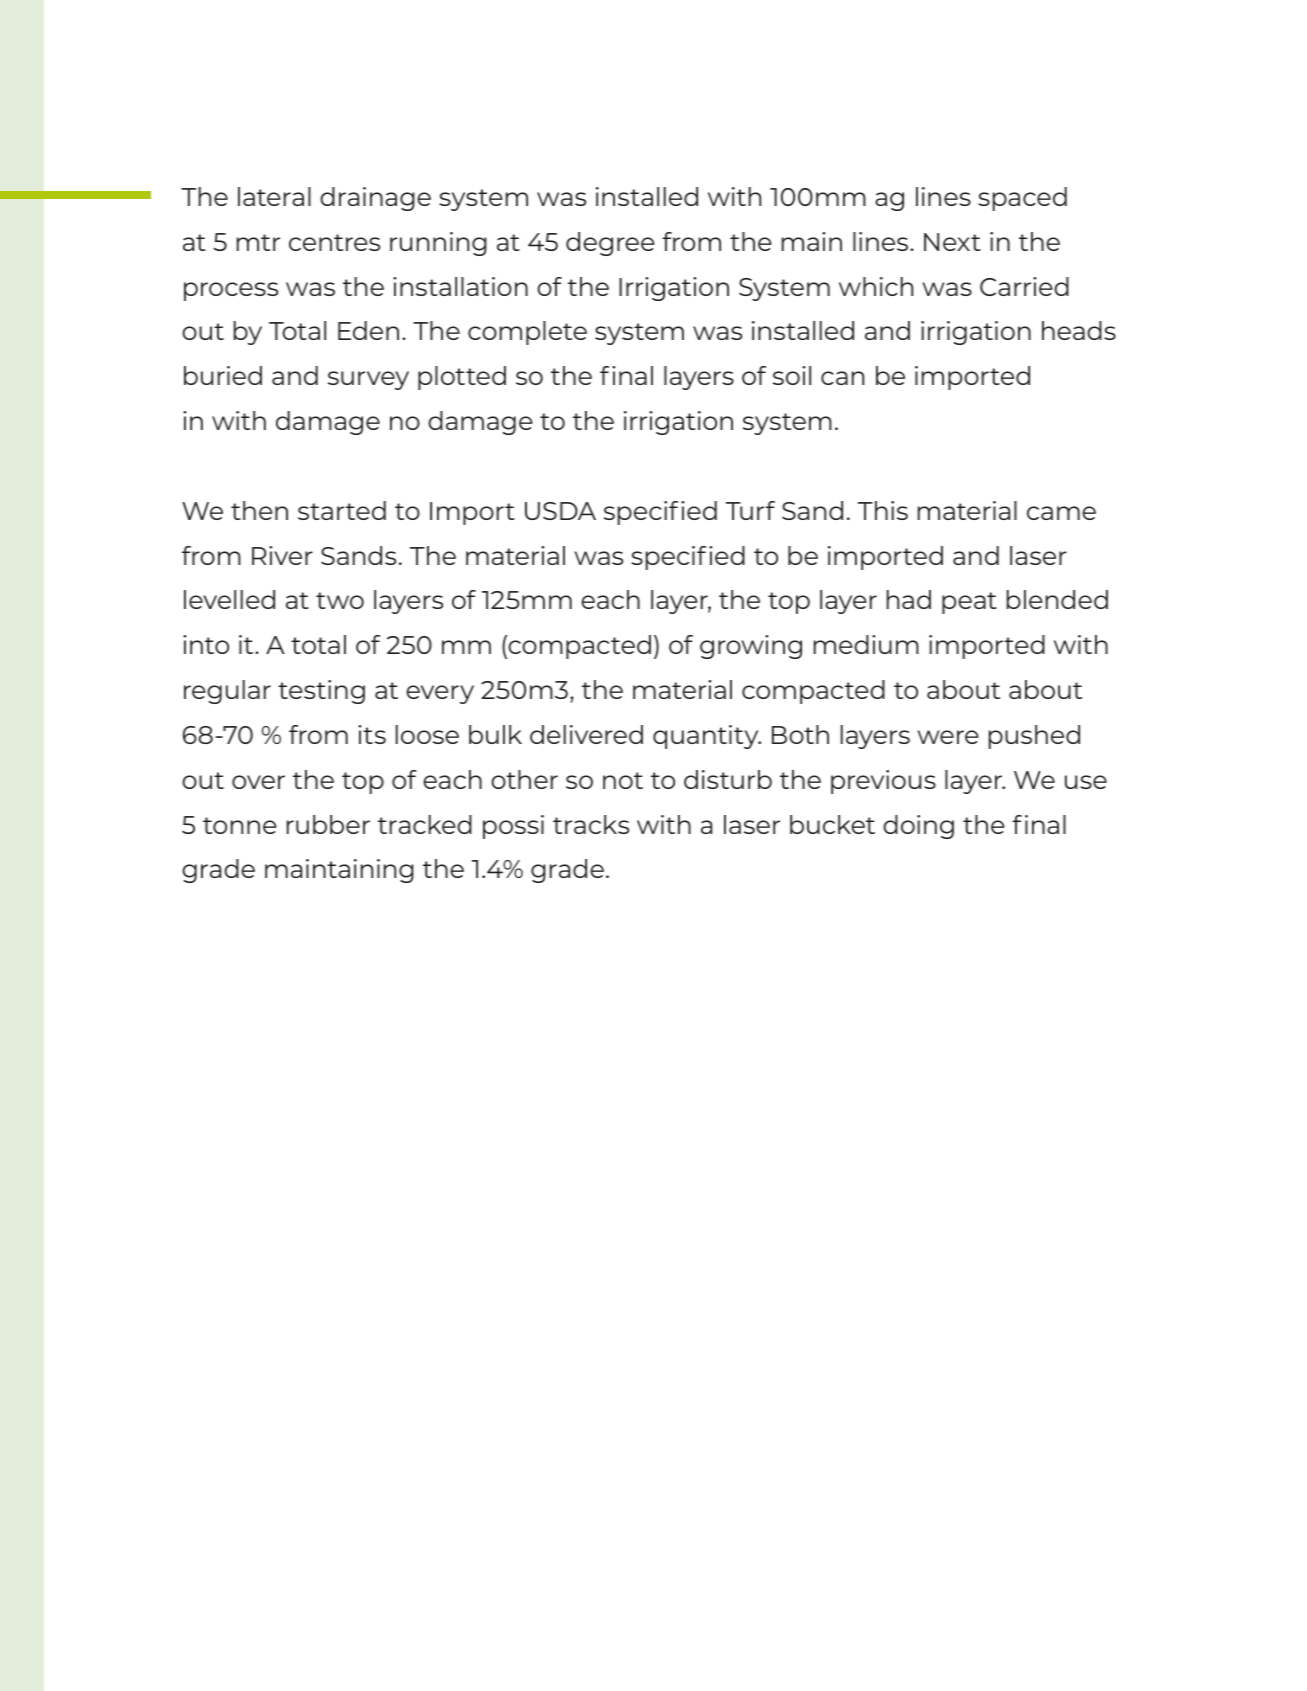  I want to click on heads, so click(1079, 330).
